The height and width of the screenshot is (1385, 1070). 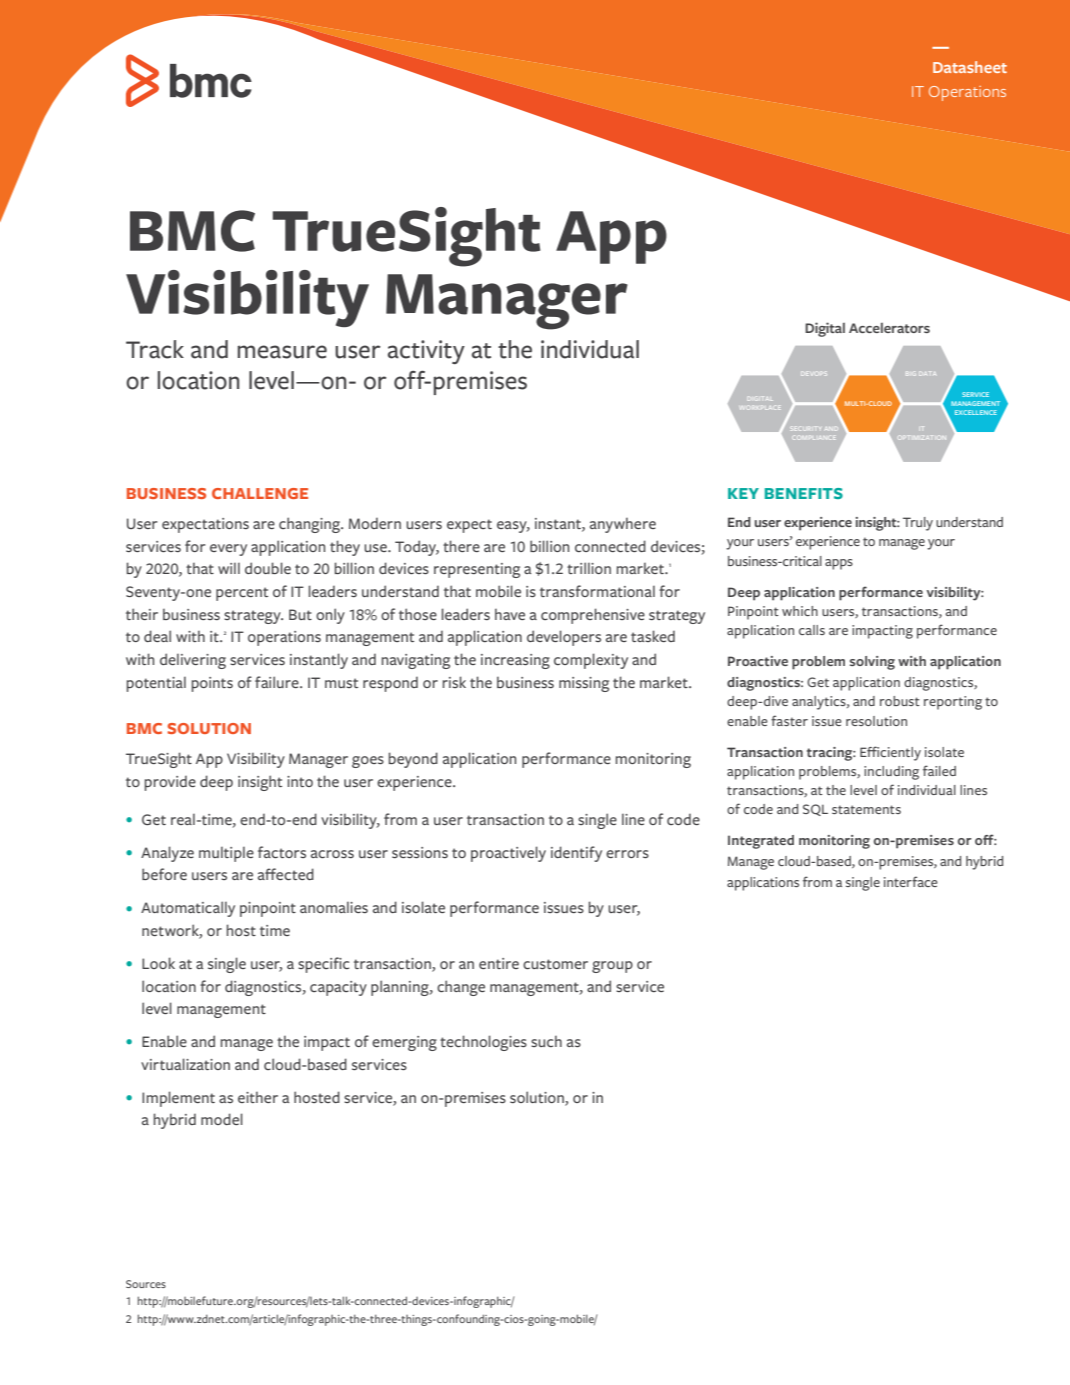 I want to click on measure, so click(x=282, y=352).
